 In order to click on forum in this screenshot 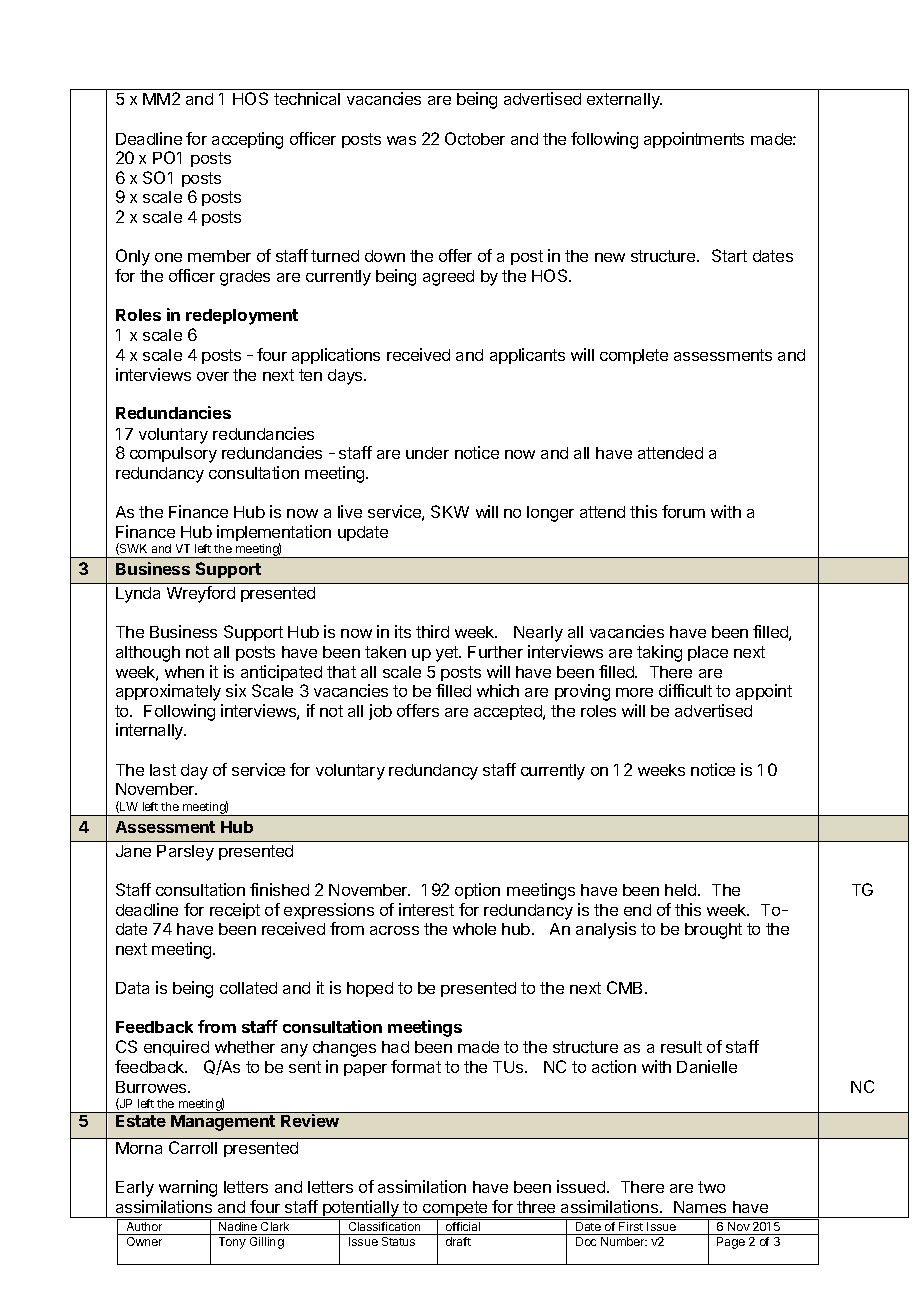, I will do `click(683, 511)`.
